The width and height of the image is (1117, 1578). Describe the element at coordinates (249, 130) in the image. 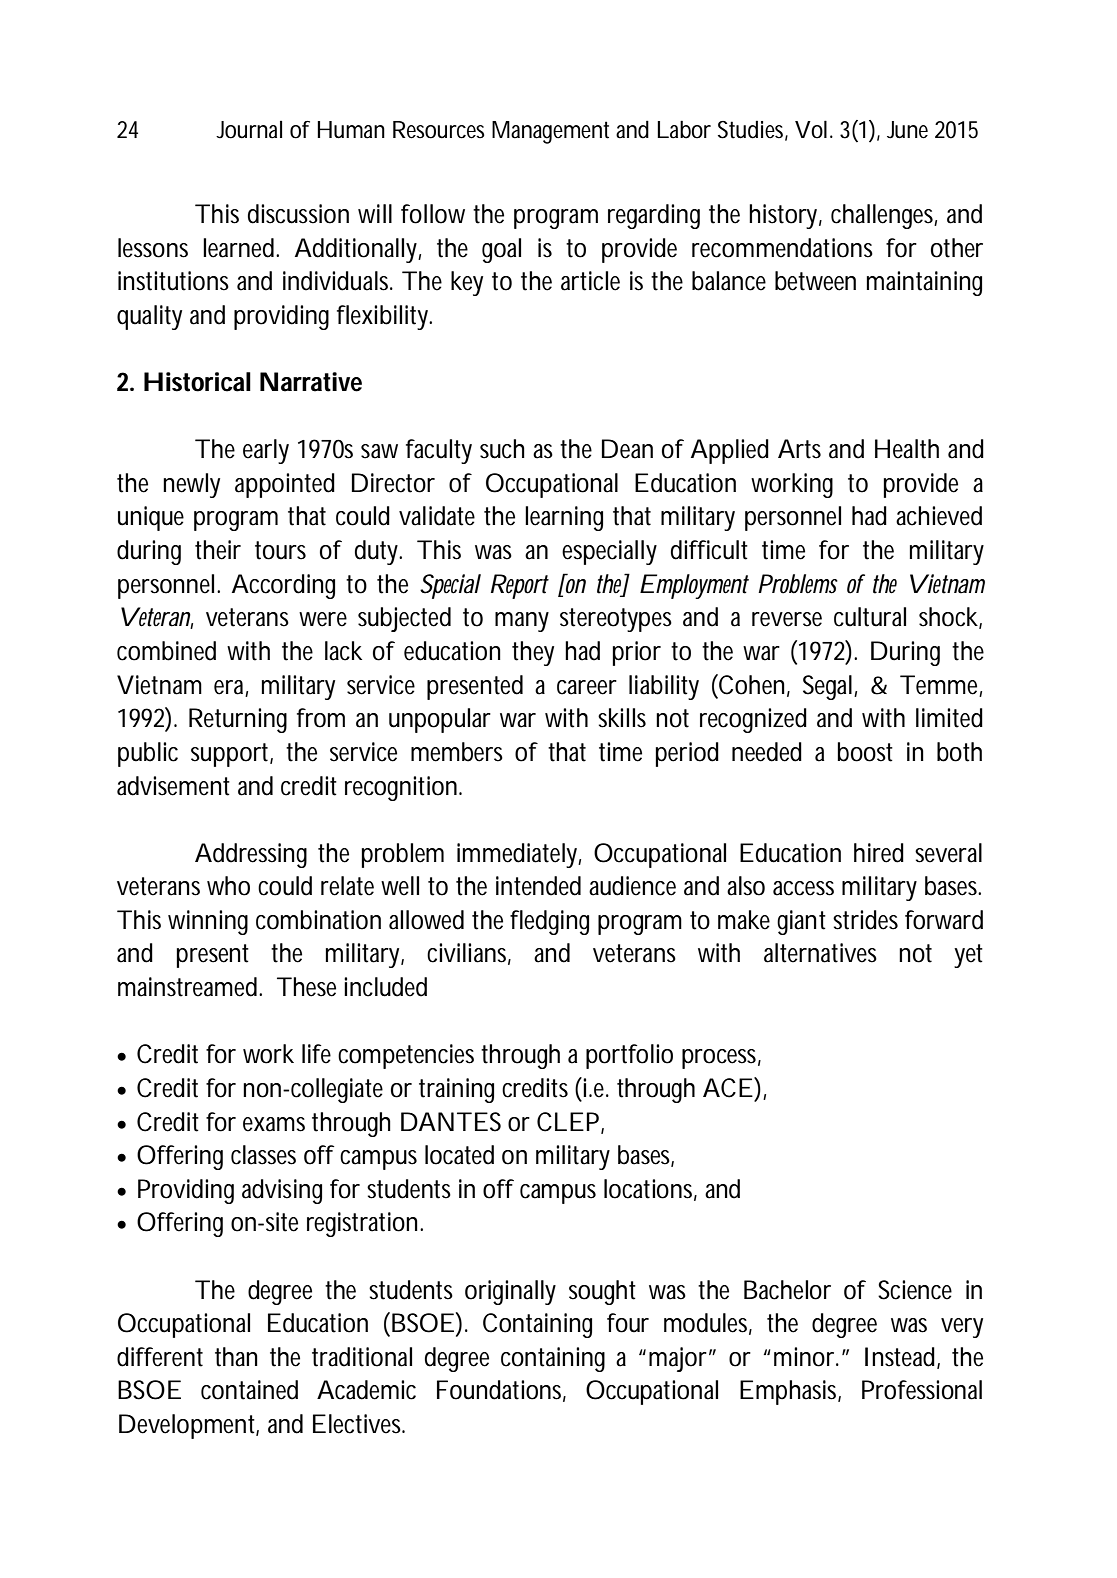

I see `Journal` at that location.
